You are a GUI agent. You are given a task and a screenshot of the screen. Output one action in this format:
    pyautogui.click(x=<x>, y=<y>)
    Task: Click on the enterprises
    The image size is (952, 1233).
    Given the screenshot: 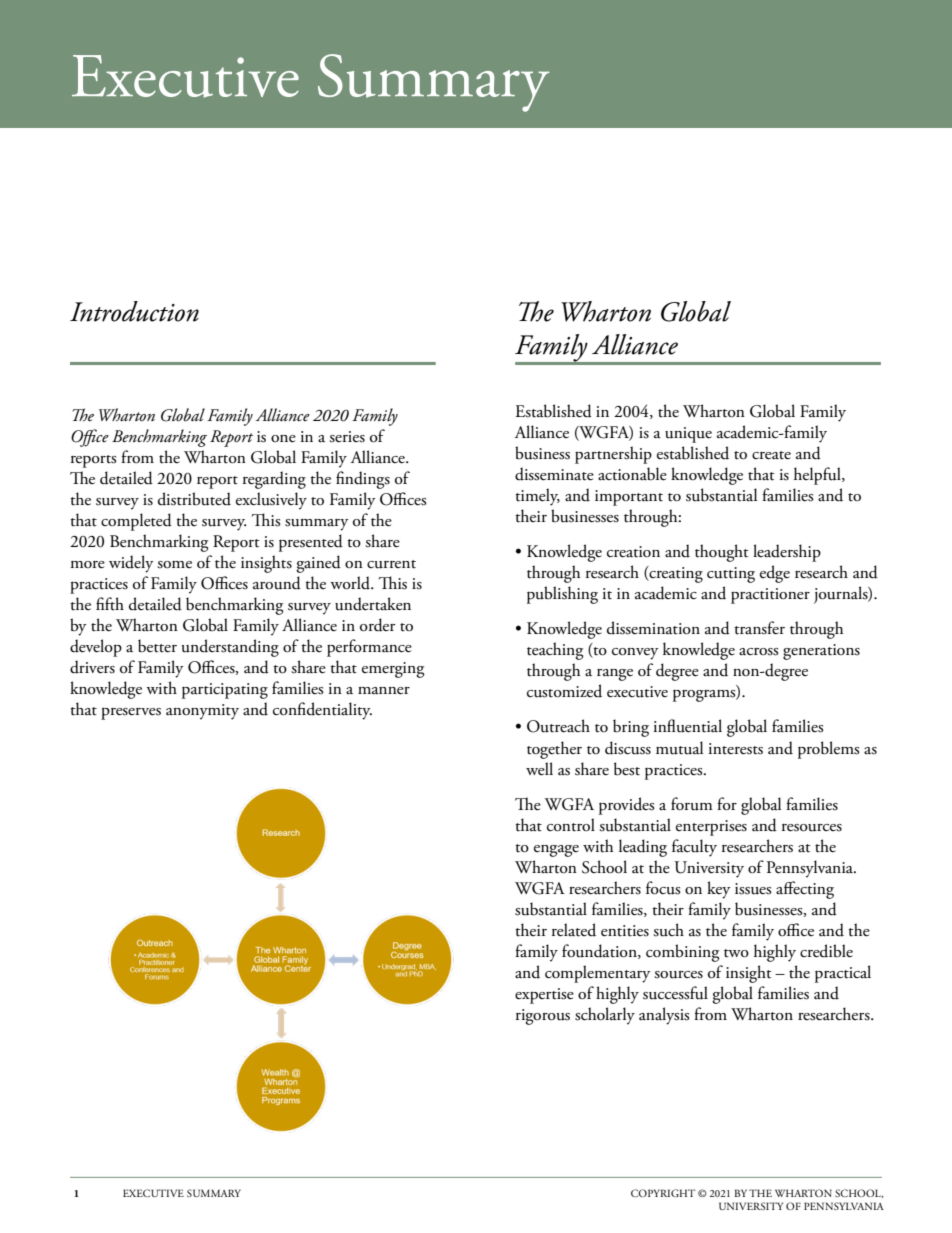 What is the action you would take?
    pyautogui.click(x=711, y=828)
